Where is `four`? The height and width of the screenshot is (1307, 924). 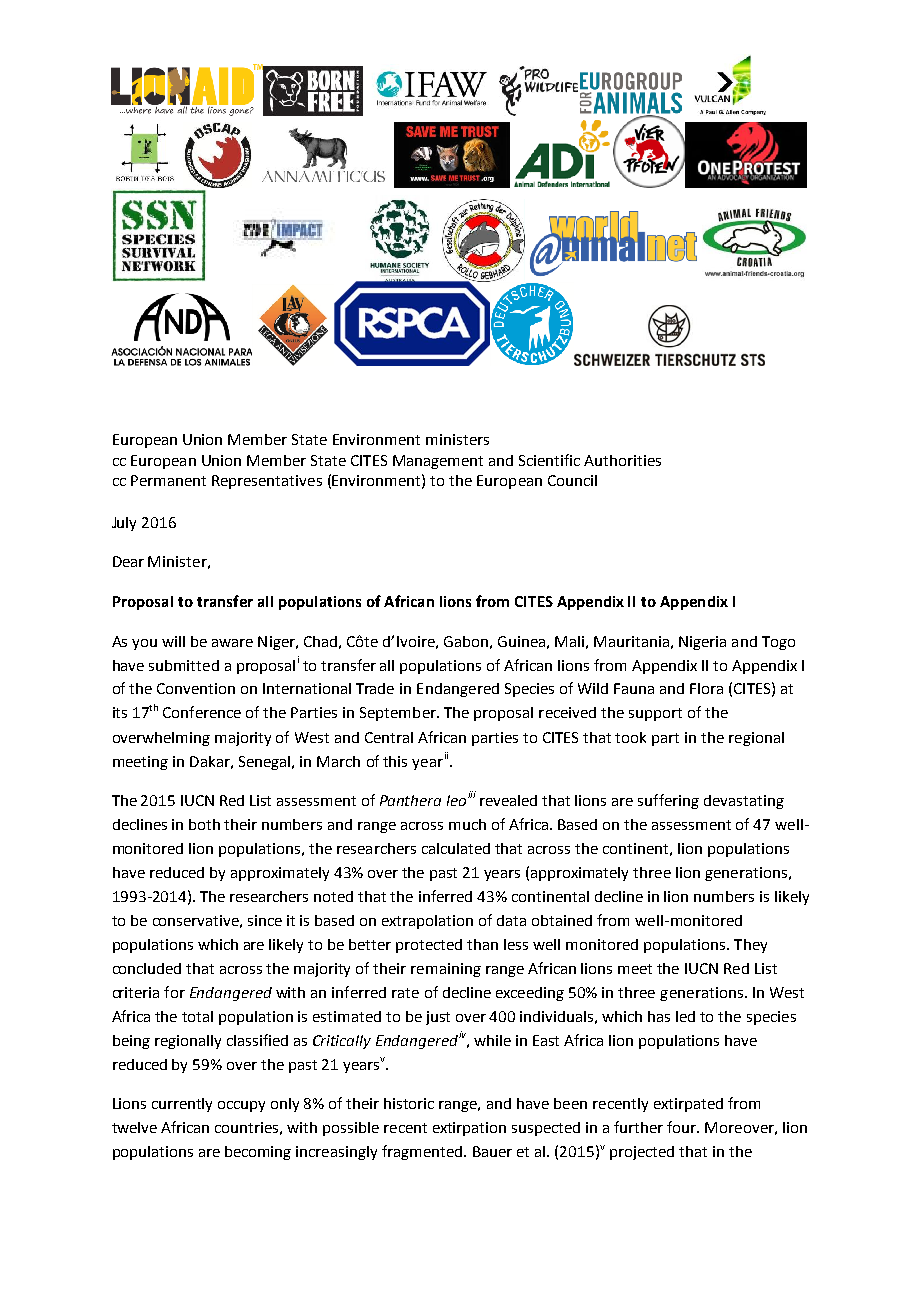 four is located at coordinates (683, 1127).
